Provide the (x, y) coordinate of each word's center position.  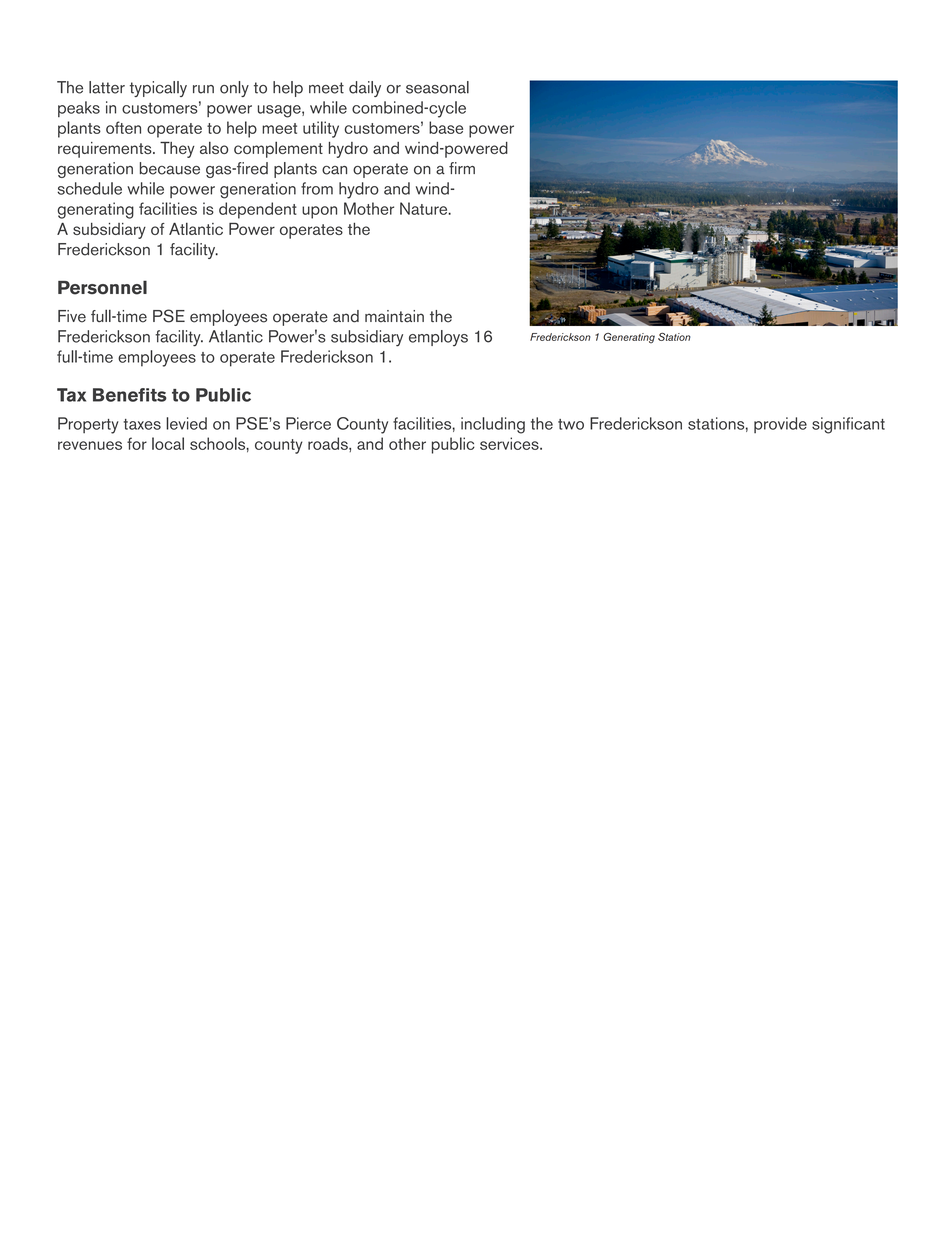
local (168, 443)
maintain (394, 316)
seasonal (437, 87)
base (446, 127)
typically (158, 89)
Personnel (102, 287)
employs (438, 338)
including (493, 425)
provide (780, 425)
